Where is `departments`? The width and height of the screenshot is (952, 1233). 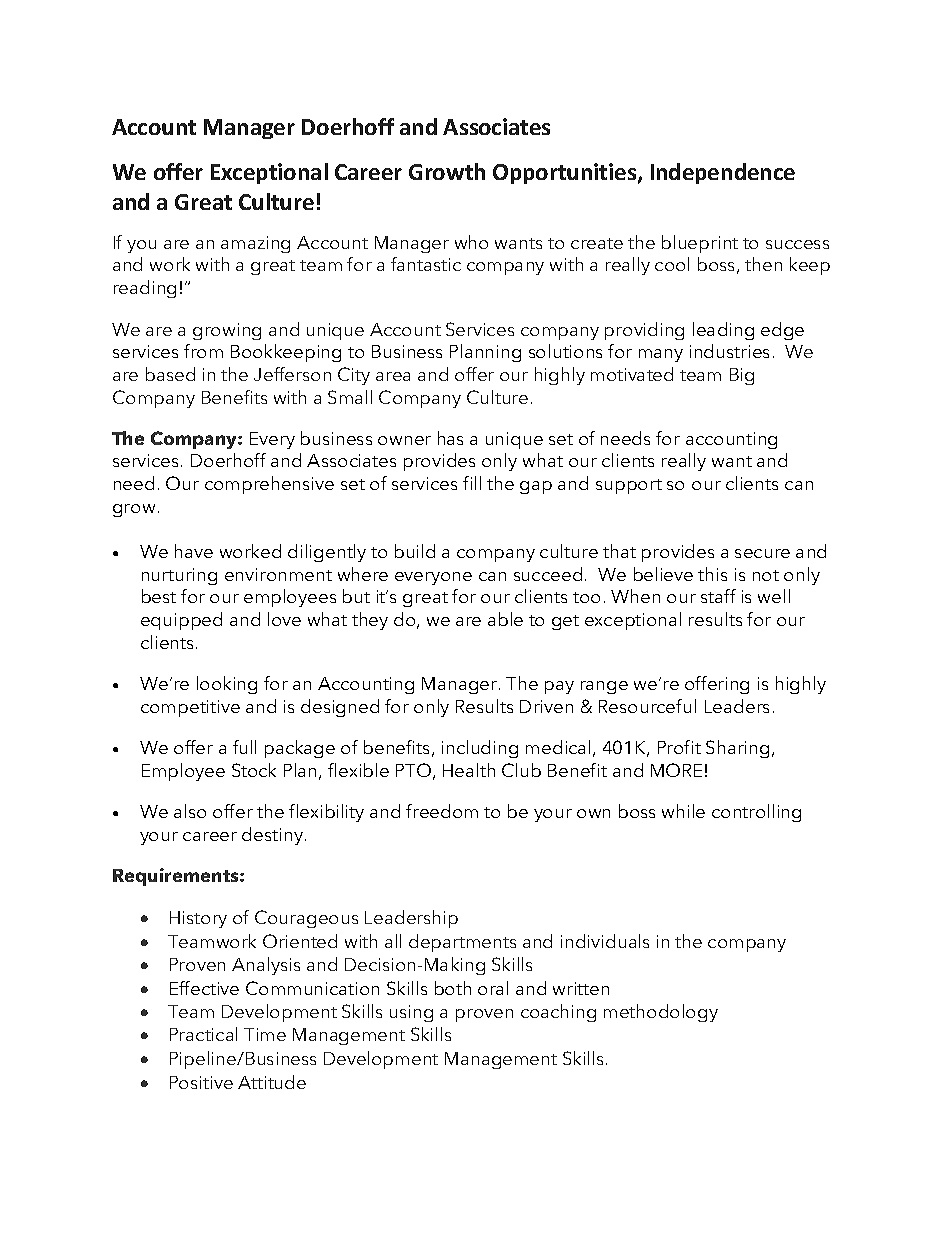
departments is located at coordinates (462, 943).
